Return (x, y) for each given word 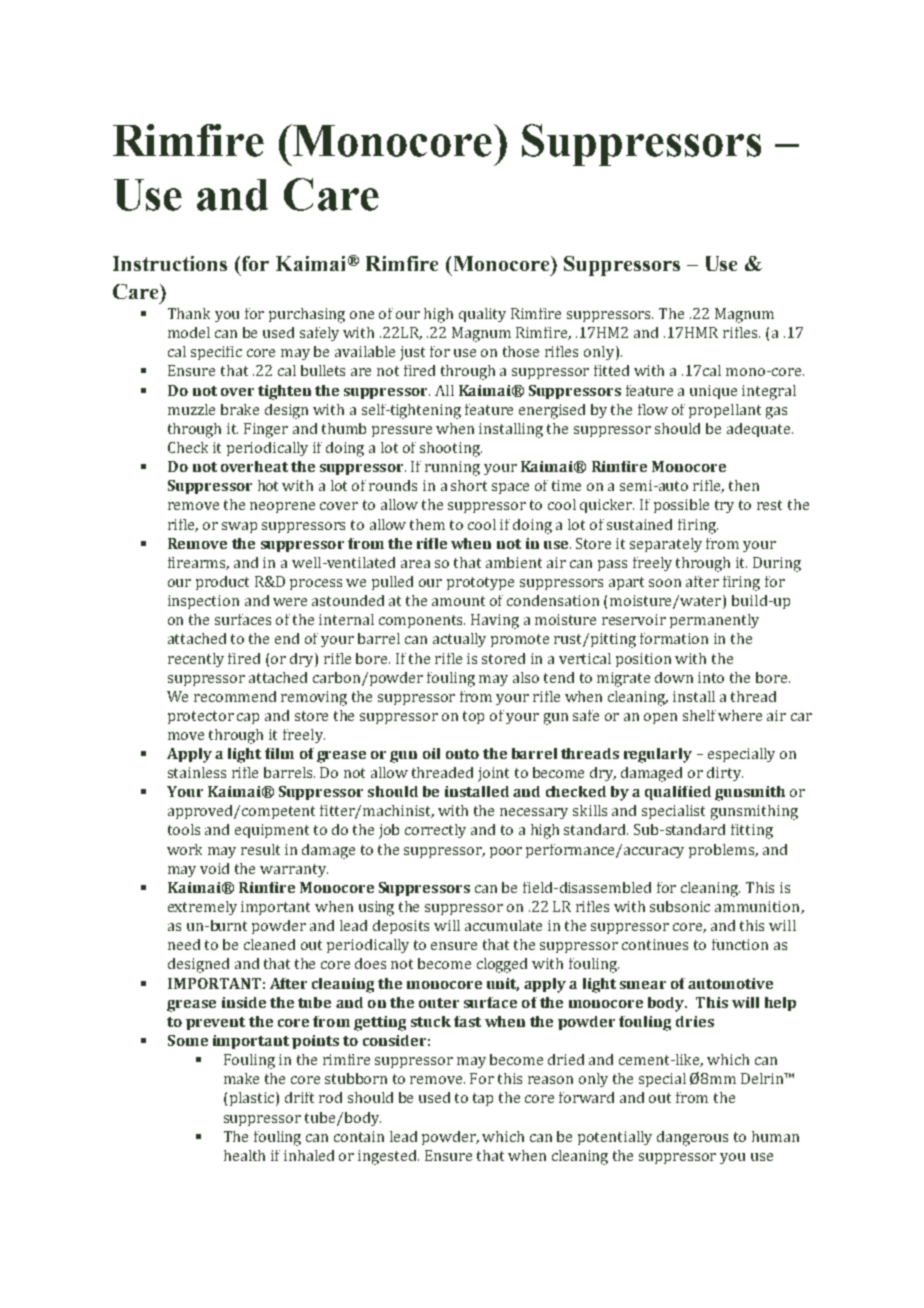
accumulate (503, 925)
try (724, 506)
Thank (189, 313)
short (469, 485)
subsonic (680, 906)
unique (713, 392)
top (473, 717)
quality (482, 315)
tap (483, 1099)
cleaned (269, 944)
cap (248, 718)
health (244, 1155)
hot (268, 485)
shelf (701, 715)
